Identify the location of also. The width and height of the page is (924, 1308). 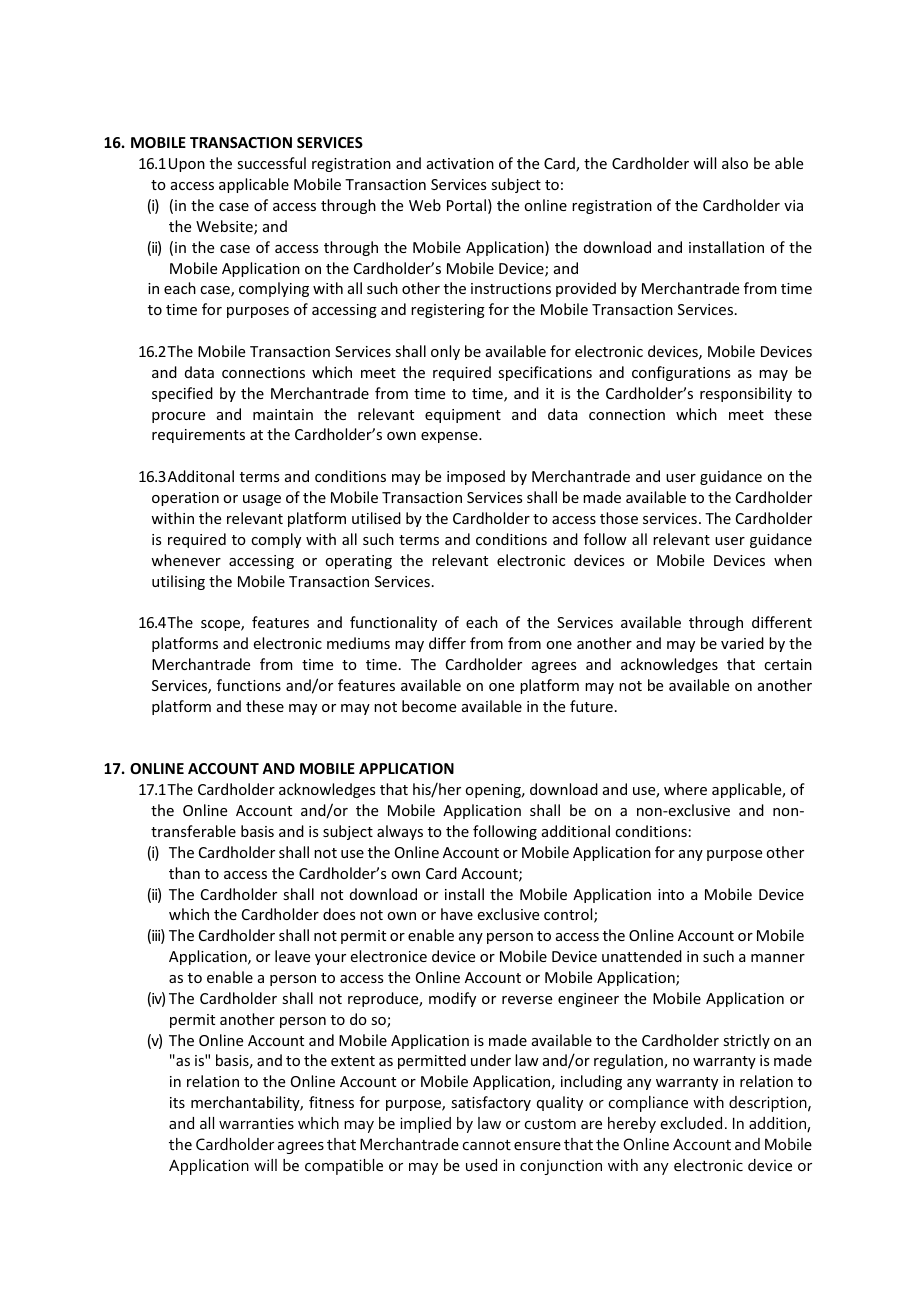
(735, 163).
